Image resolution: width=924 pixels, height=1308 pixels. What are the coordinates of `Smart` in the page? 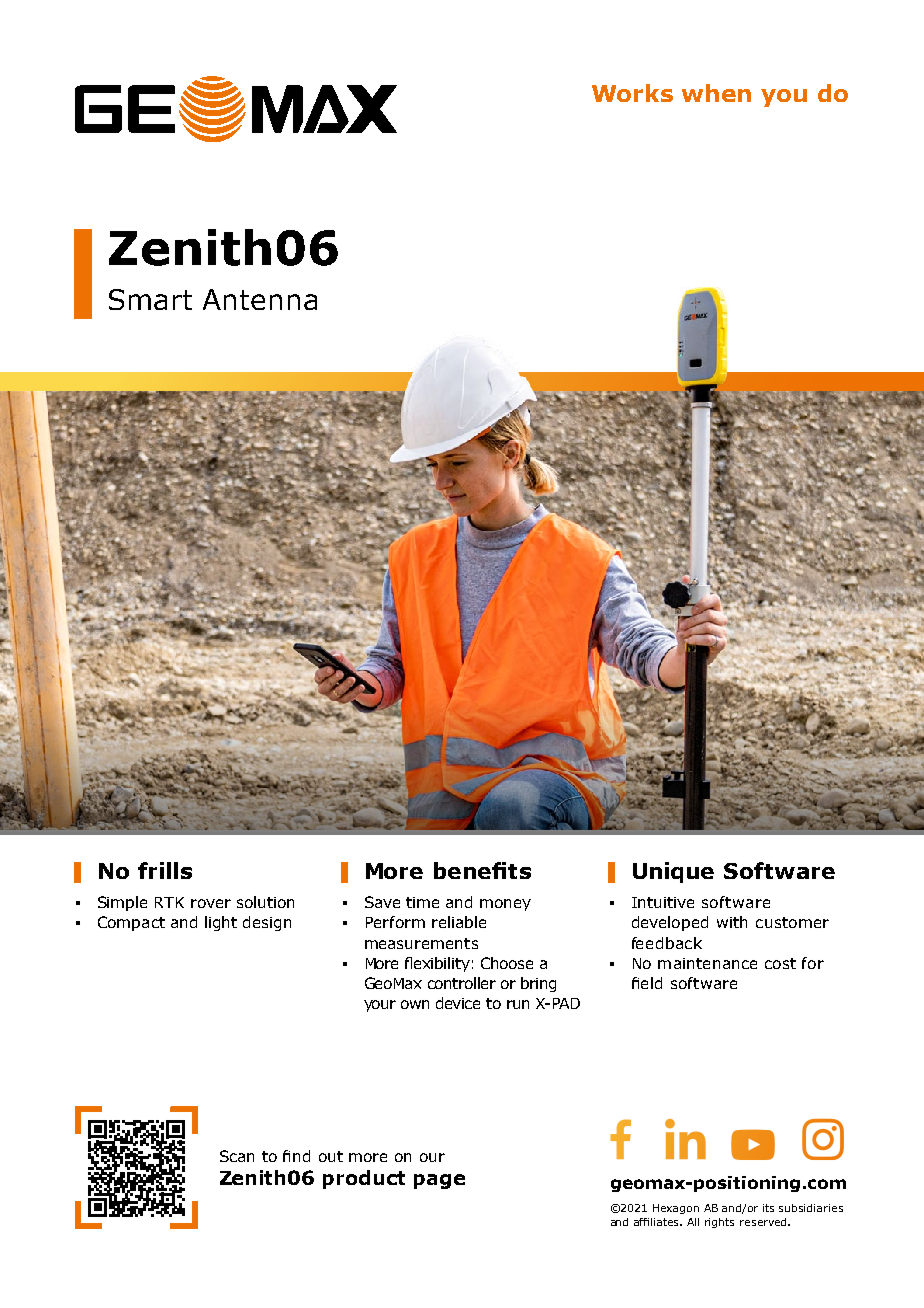 It's located at (150, 299).
